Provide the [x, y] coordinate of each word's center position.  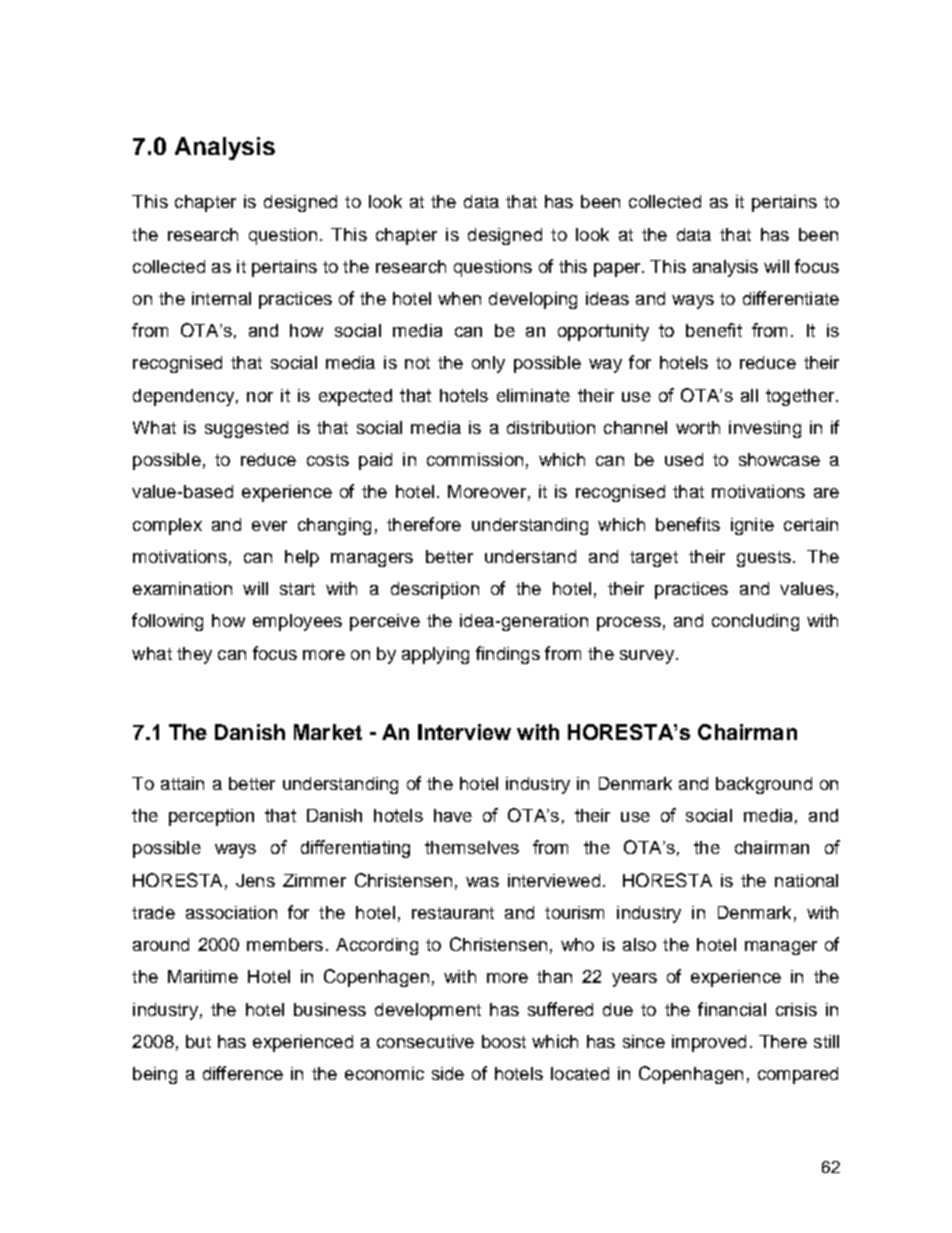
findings [508, 655]
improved [709, 1043]
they [194, 655]
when [459, 298]
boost [504, 1041]
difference [243, 1073]
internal [221, 298]
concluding [755, 622]
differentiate [791, 298]
